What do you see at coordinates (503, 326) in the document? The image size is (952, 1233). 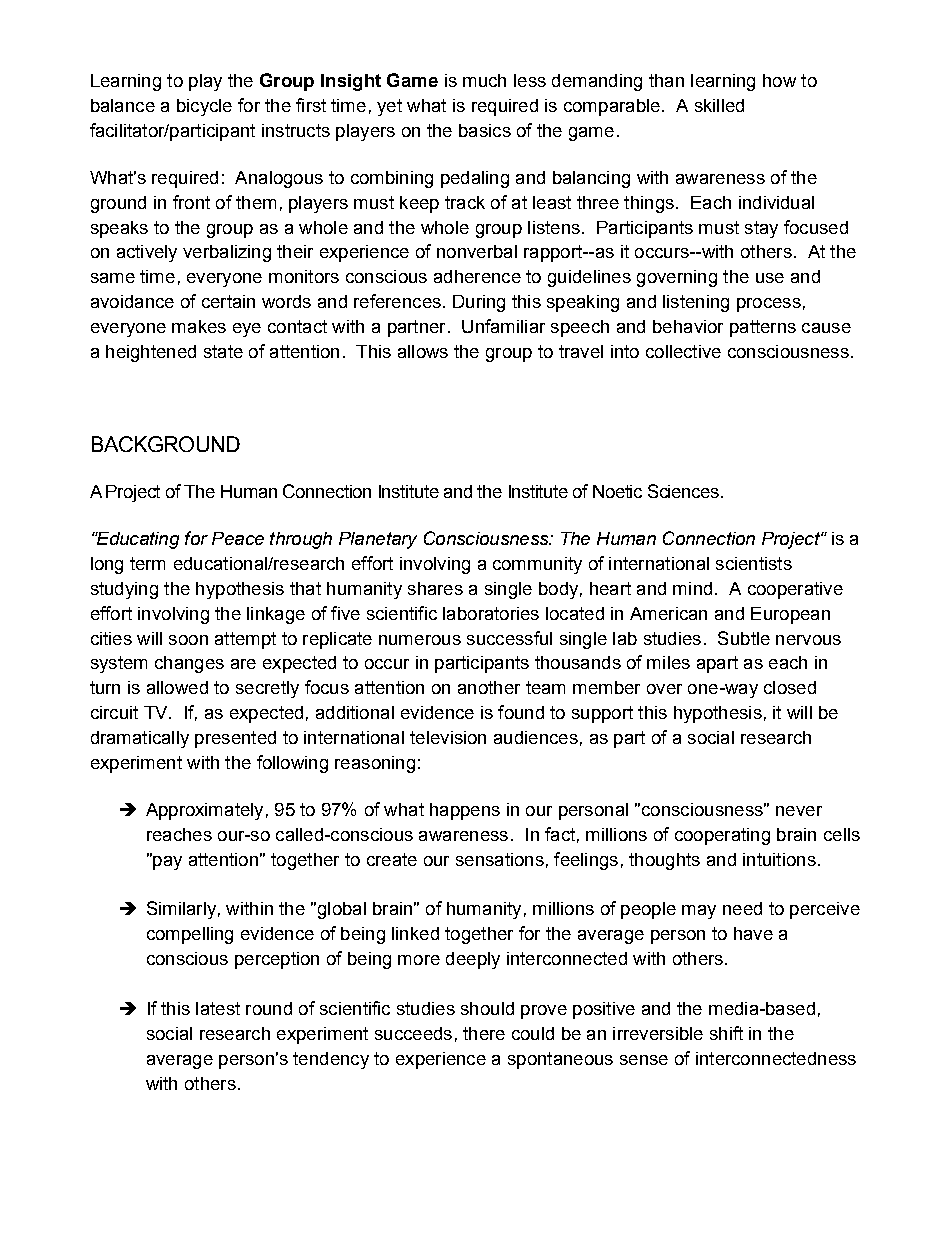 I see `Unfamiliar` at bounding box center [503, 326].
